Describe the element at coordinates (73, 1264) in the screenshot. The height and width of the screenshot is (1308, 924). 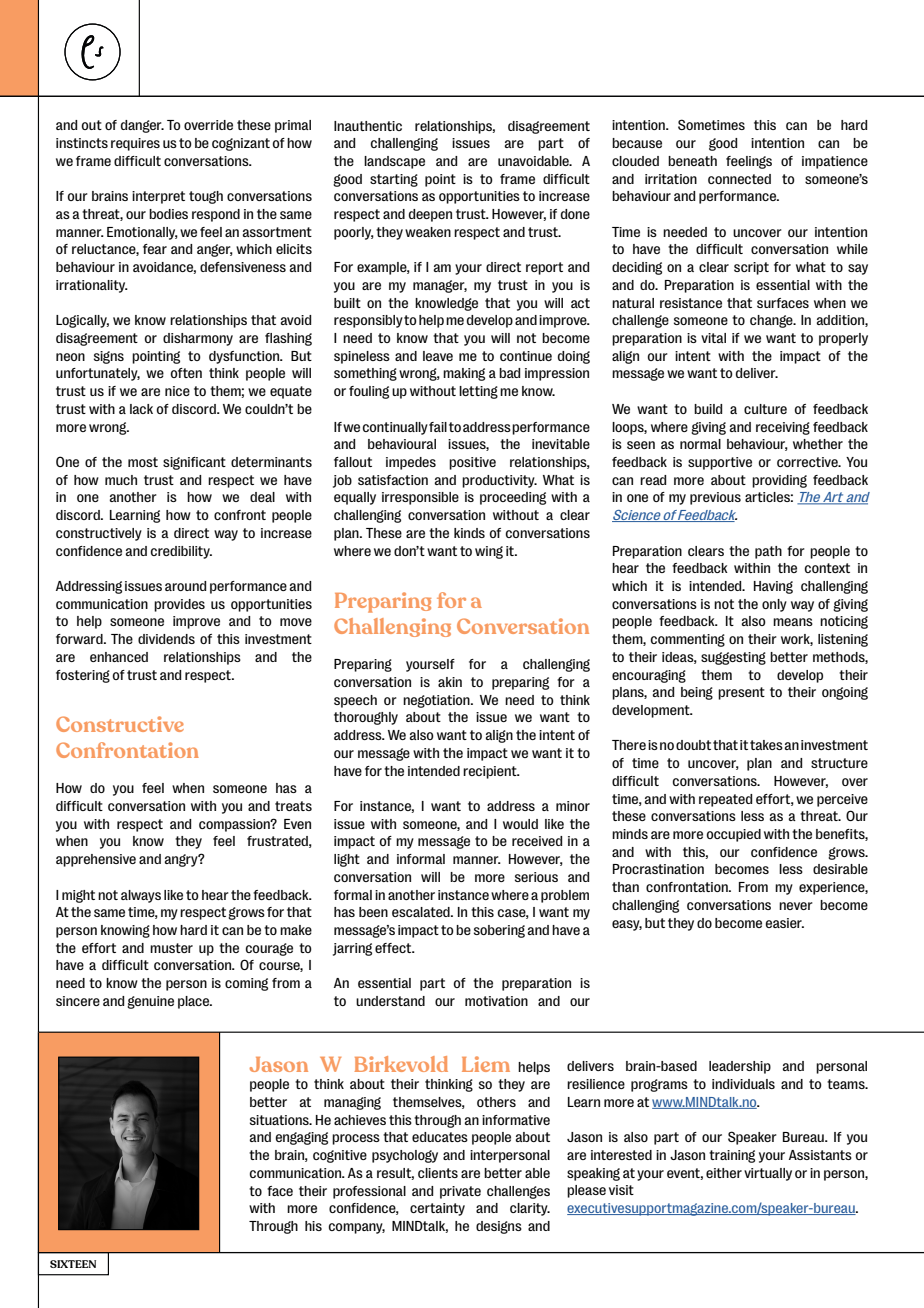
I see `SIXTEEN` at that location.
